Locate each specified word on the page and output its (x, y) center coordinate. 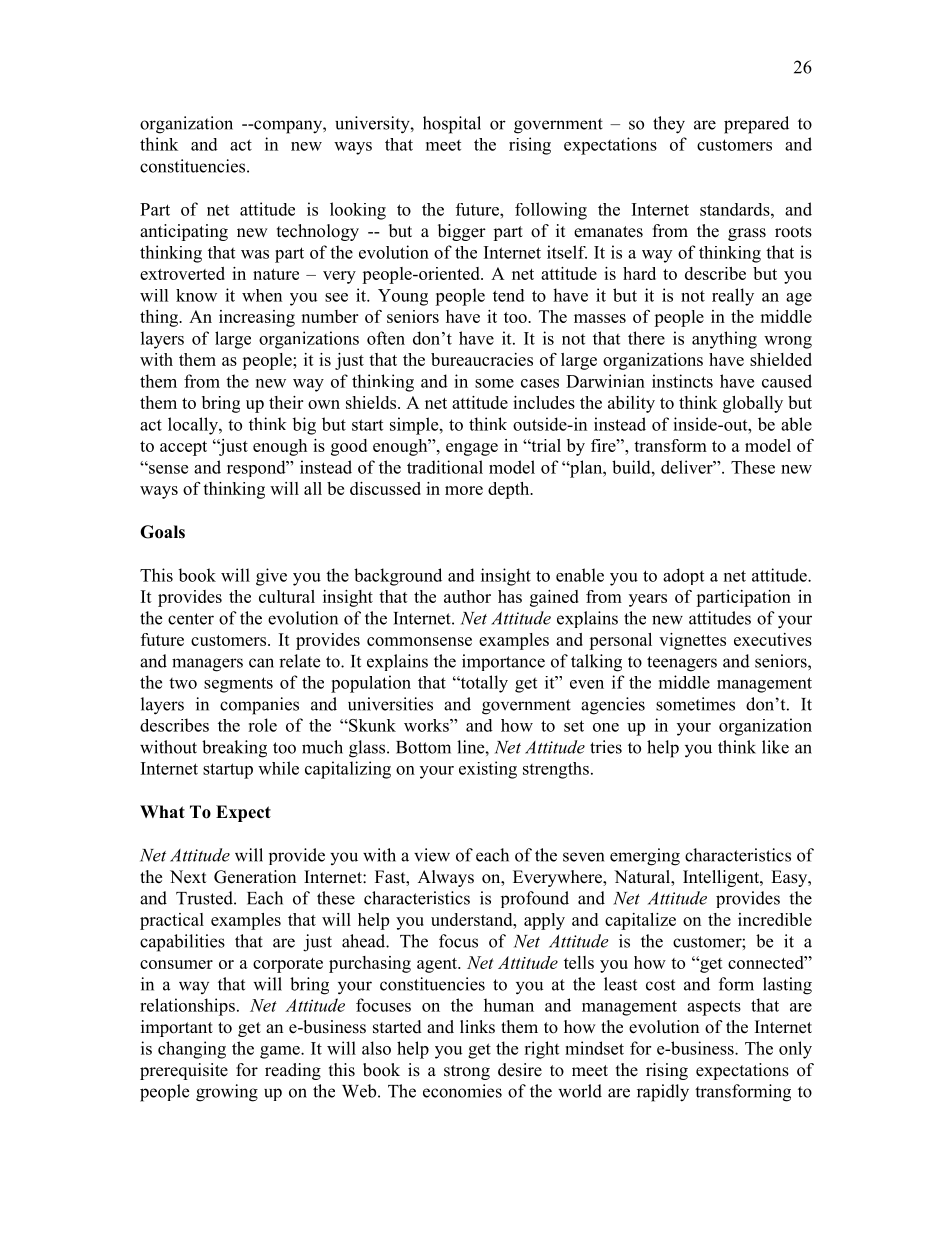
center (191, 619)
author (467, 596)
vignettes (692, 641)
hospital (452, 125)
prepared (756, 125)
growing (227, 1093)
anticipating (184, 232)
